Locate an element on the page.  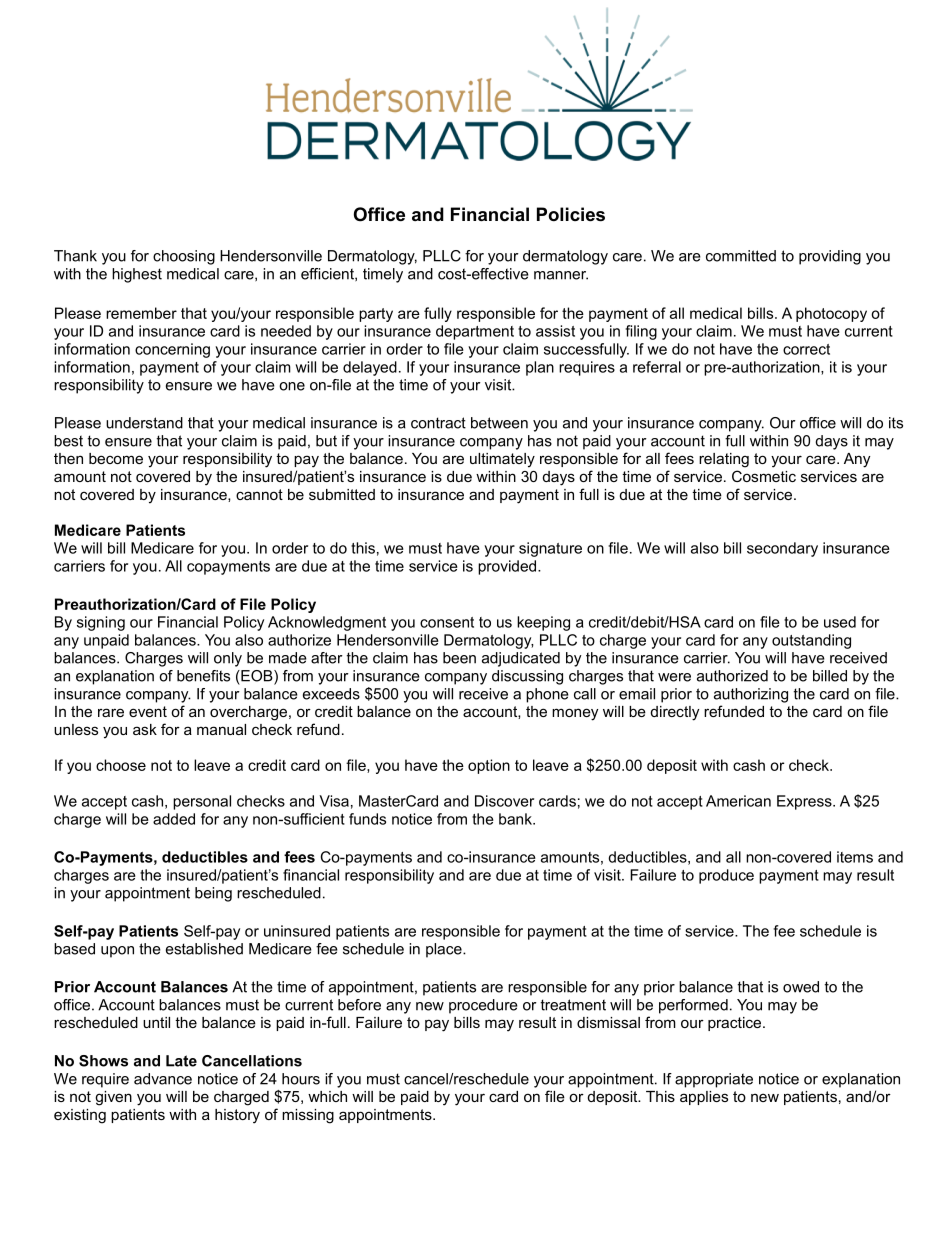
manner is located at coordinates (561, 275).
